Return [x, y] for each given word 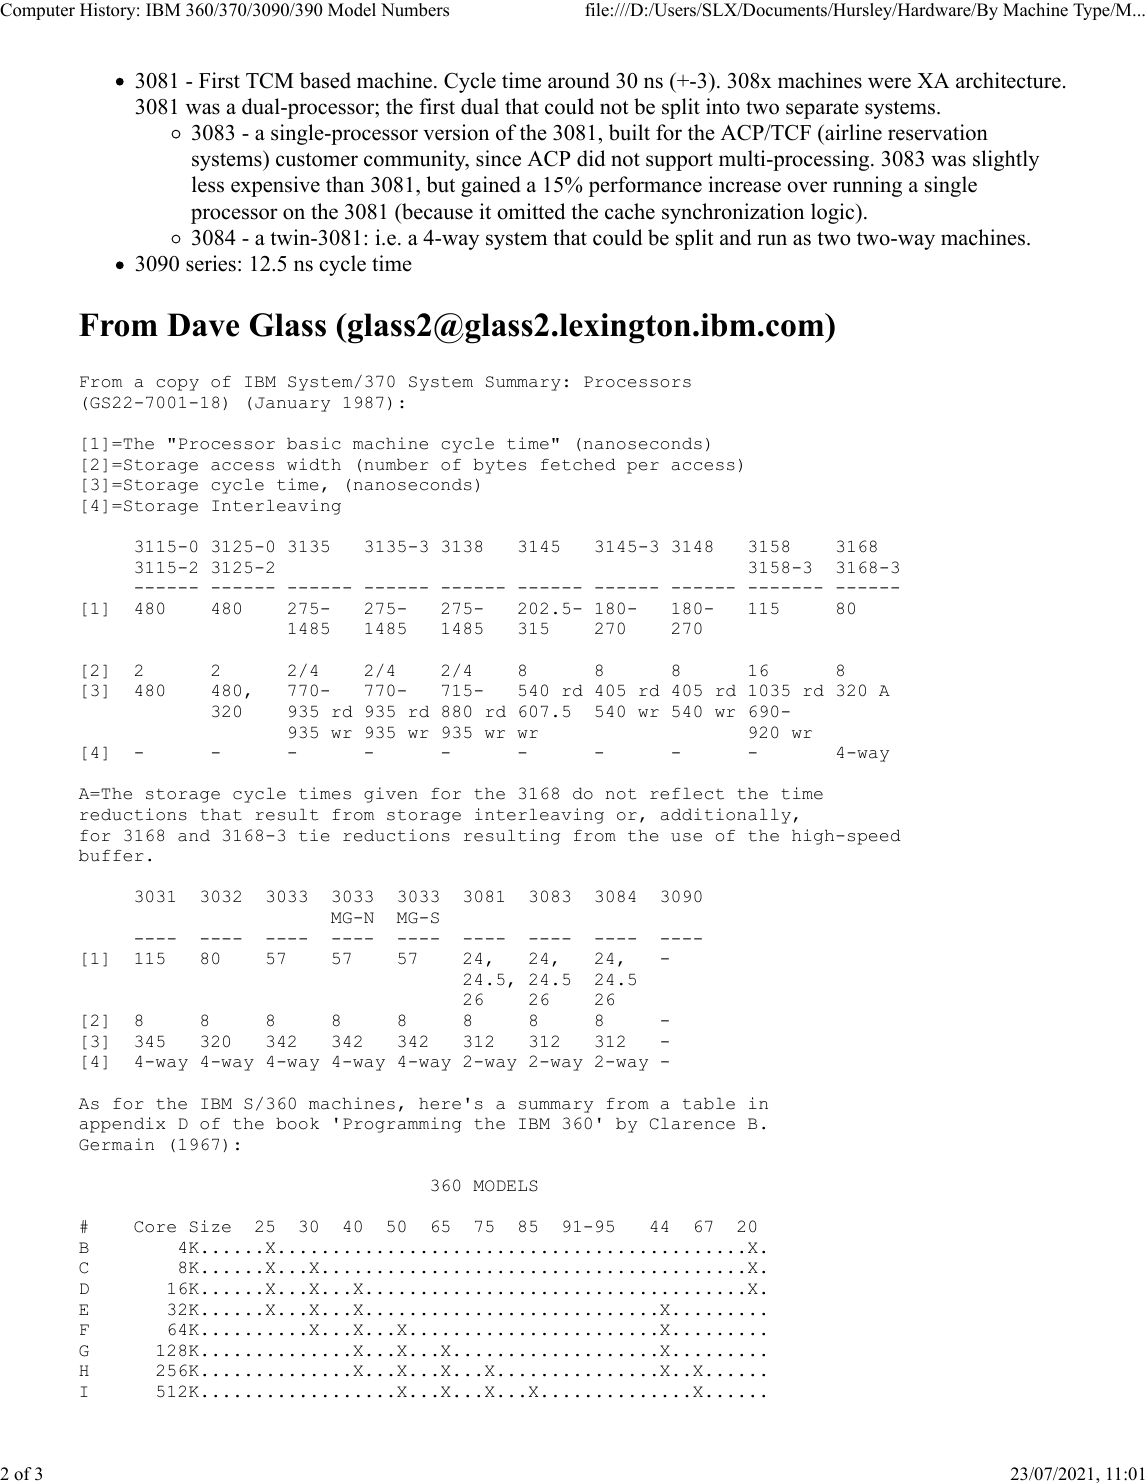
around [579, 80]
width [314, 464]
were [889, 83]
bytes [500, 466]
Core [155, 1227]
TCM [270, 80]
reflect [687, 793]
